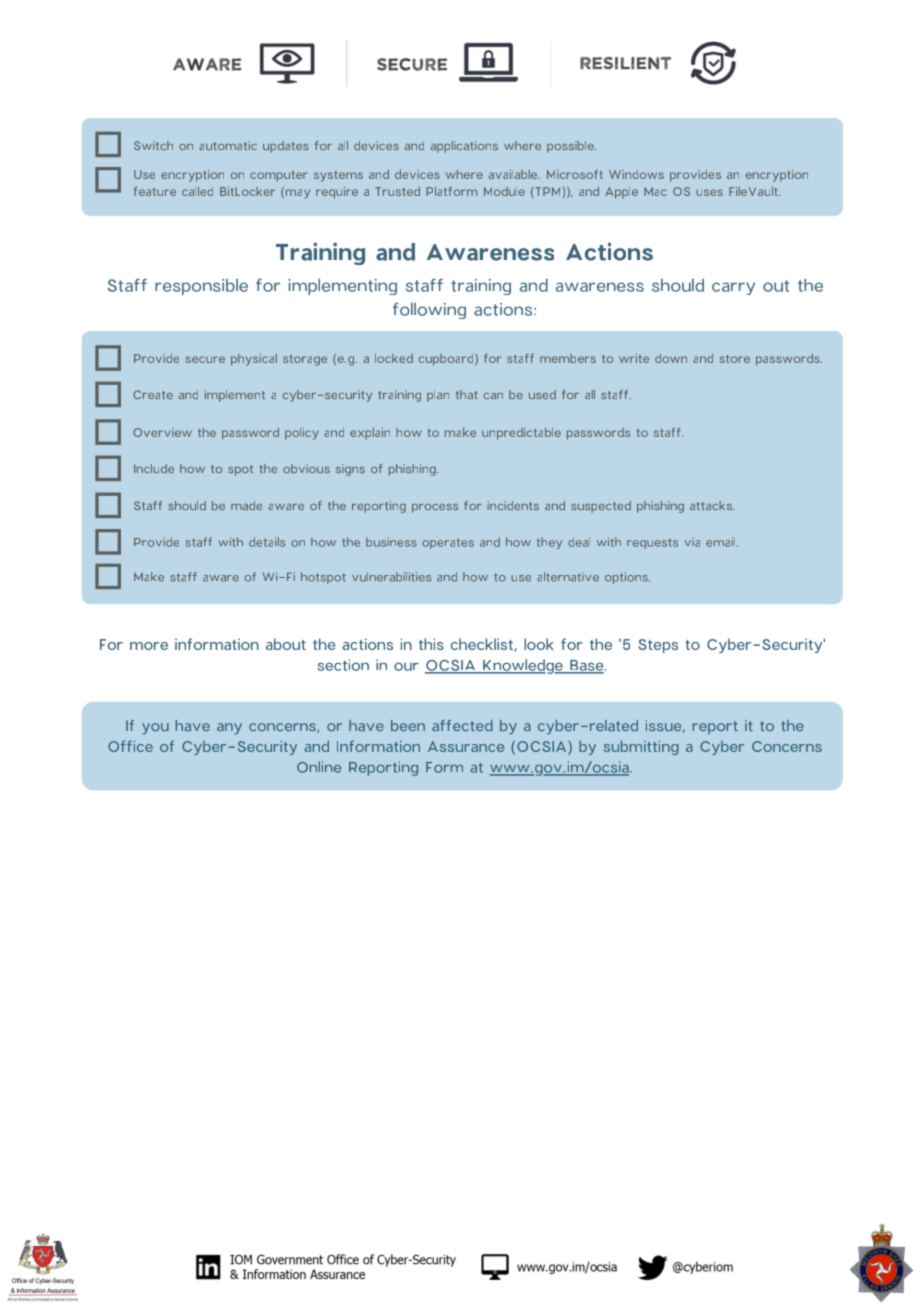 The width and height of the page is (924, 1308). Describe the element at coordinates (370, 434) in the page. I see `explain` at that location.
